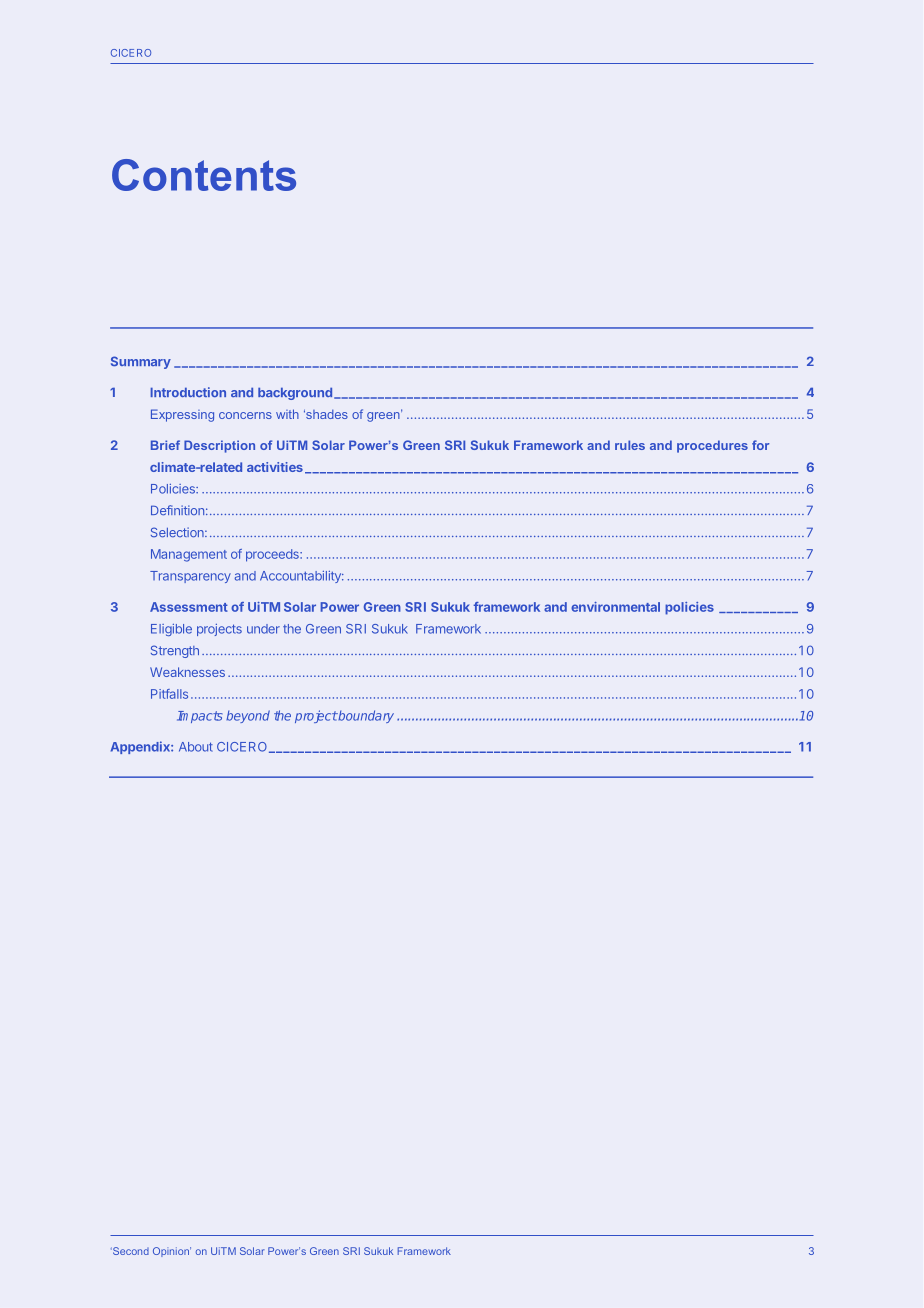  I want to click on Impacts, so click(200, 717).
